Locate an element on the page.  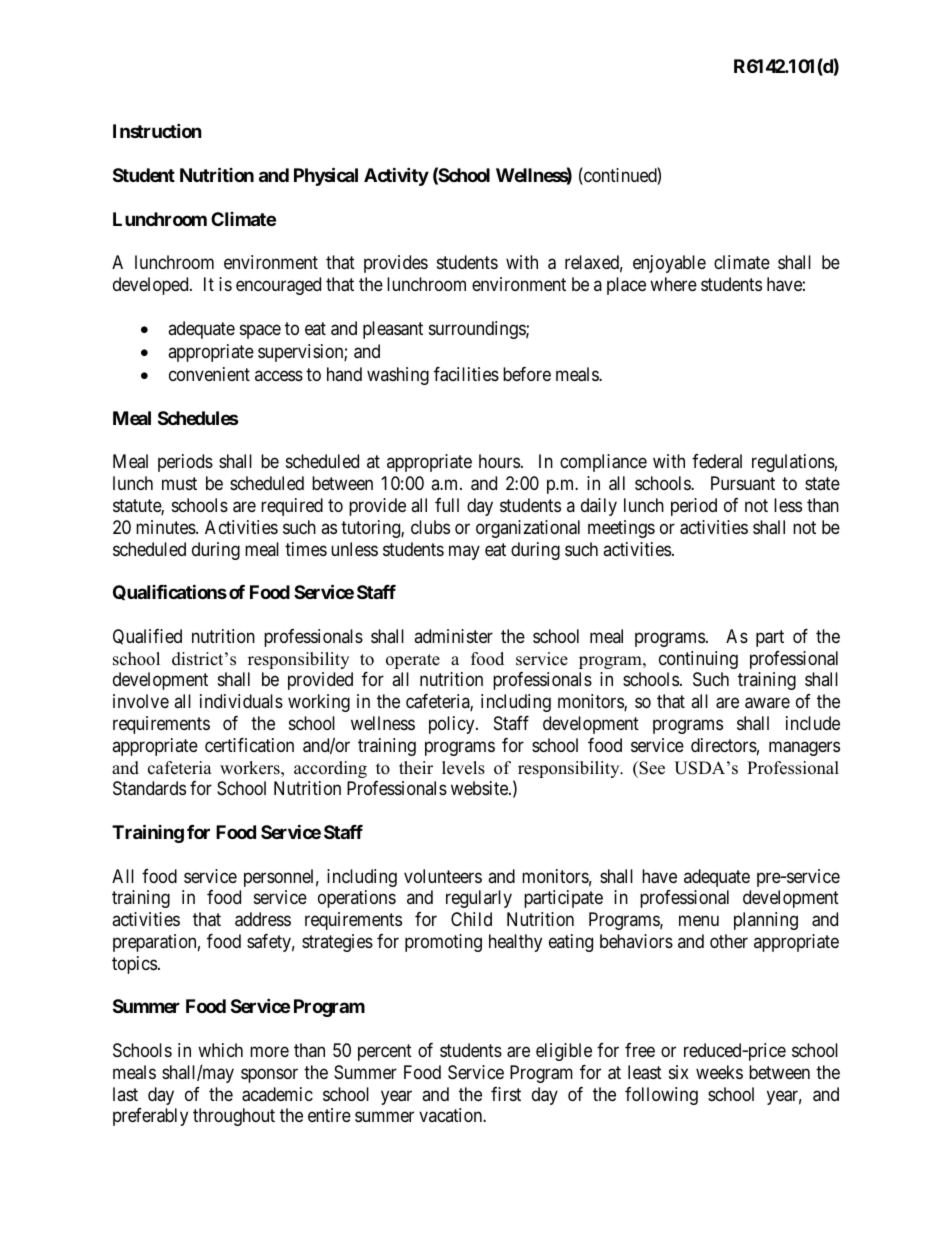
planning is located at coordinates (766, 921).
